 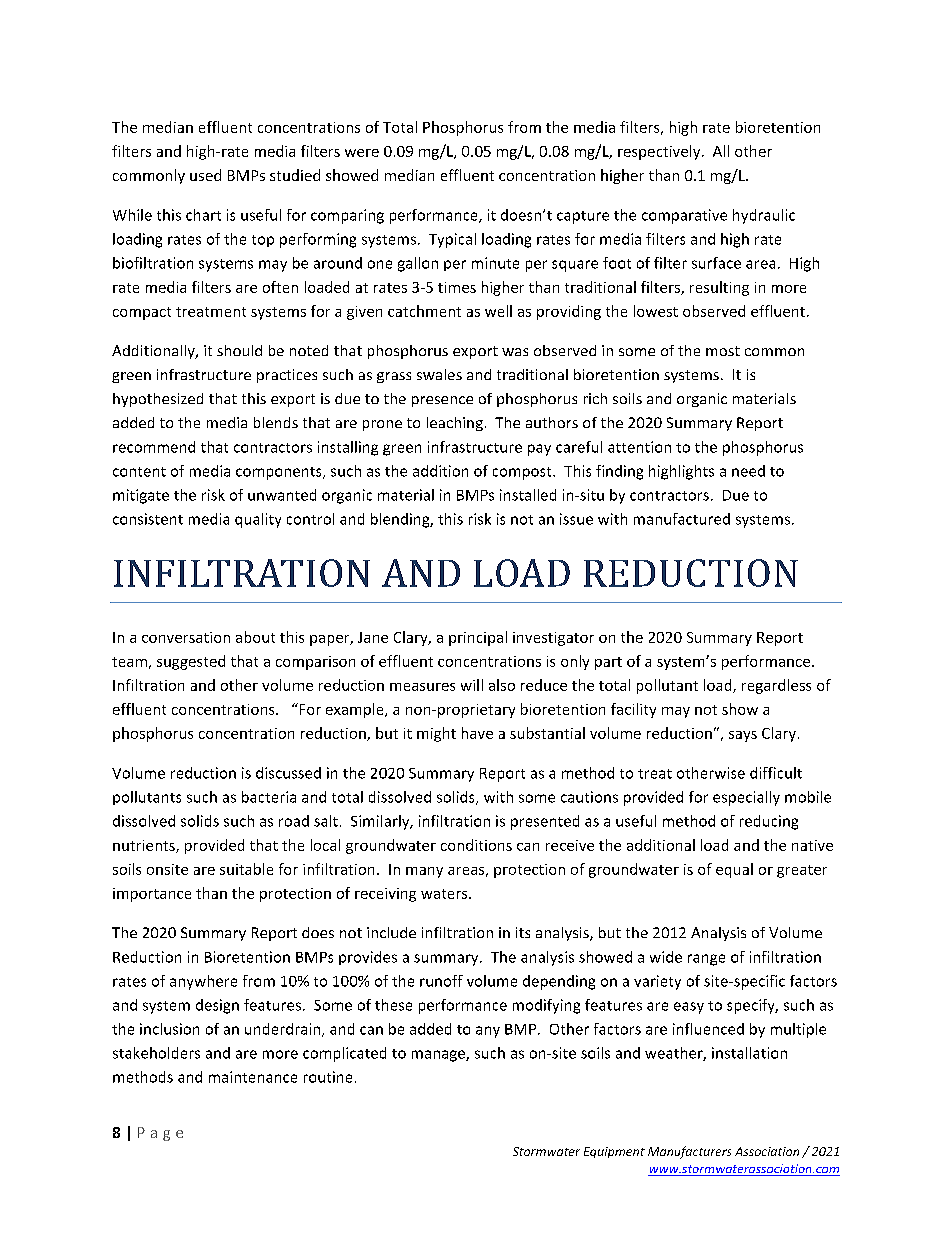 I want to click on used, so click(x=205, y=175).
